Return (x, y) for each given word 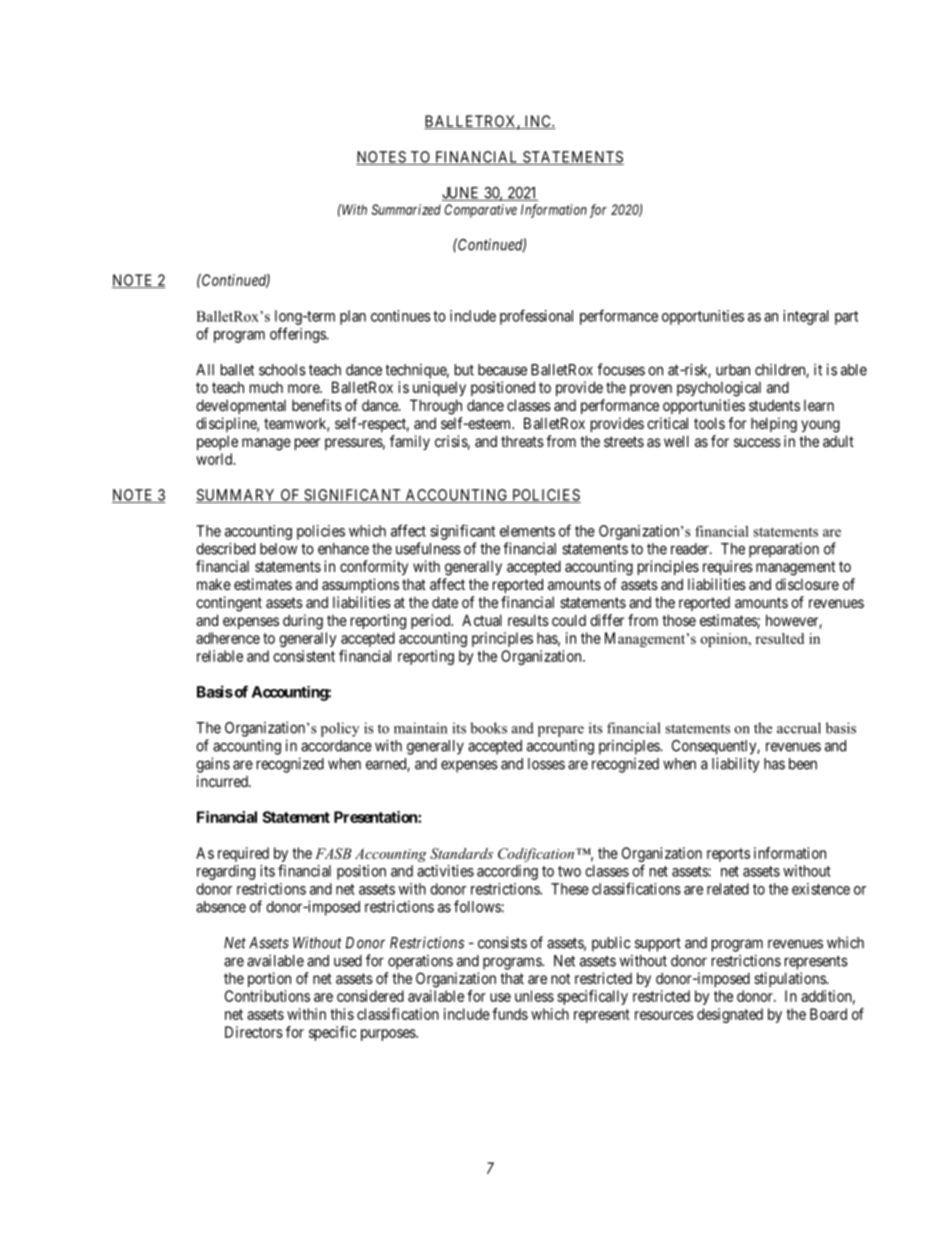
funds (510, 1014)
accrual (799, 728)
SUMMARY (237, 496)
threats (522, 441)
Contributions (267, 996)
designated (730, 1015)
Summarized (406, 209)
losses (546, 764)
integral (806, 317)
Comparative (481, 211)
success (757, 442)
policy (340, 729)
